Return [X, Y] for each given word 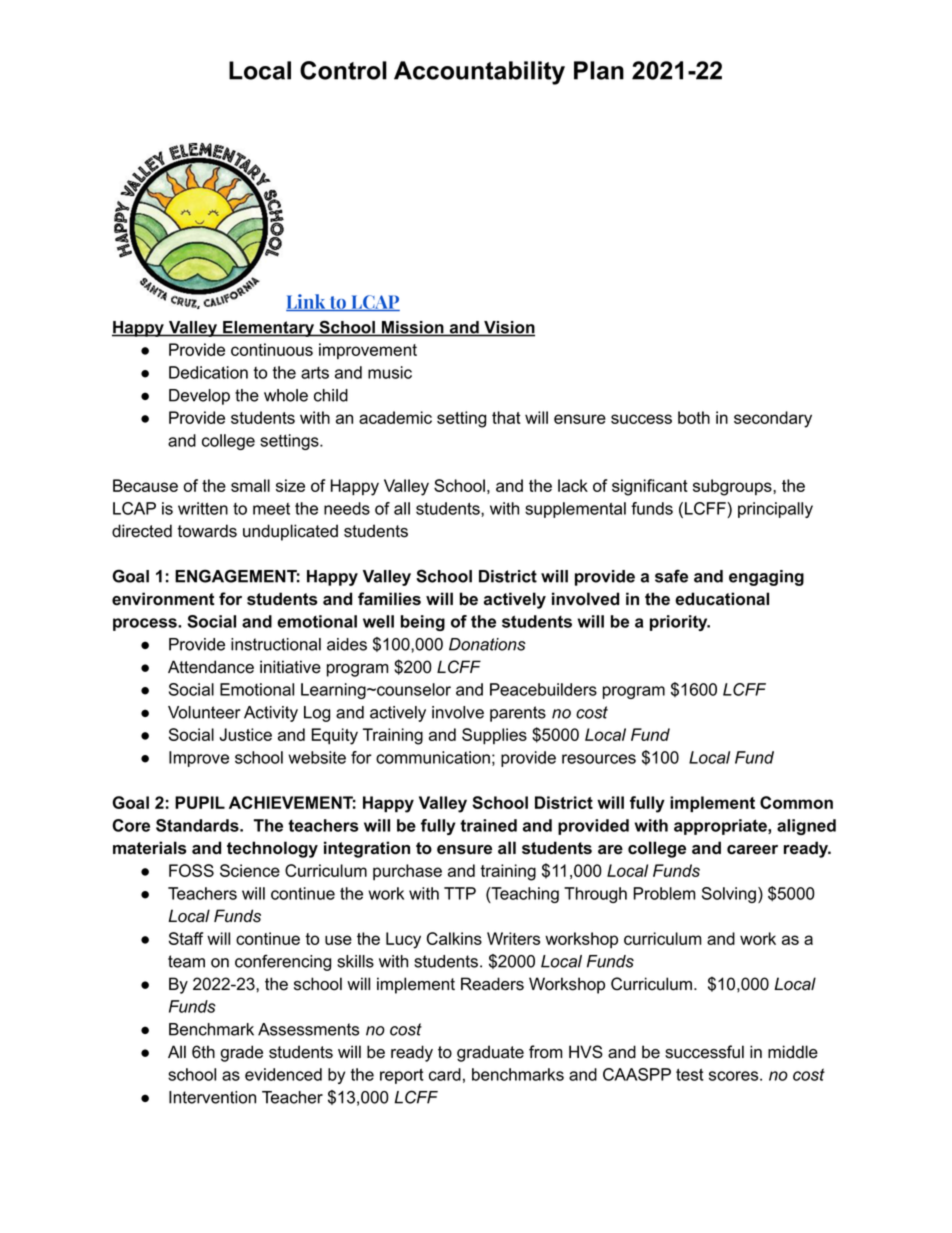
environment [163, 599]
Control [343, 70]
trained [488, 825]
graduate [490, 1053]
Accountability [479, 73]
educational [722, 599]
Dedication [208, 372]
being [423, 623]
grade [241, 1053]
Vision [508, 328]
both [694, 417]
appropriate [721, 827]
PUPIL [200, 802]
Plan [599, 70]
